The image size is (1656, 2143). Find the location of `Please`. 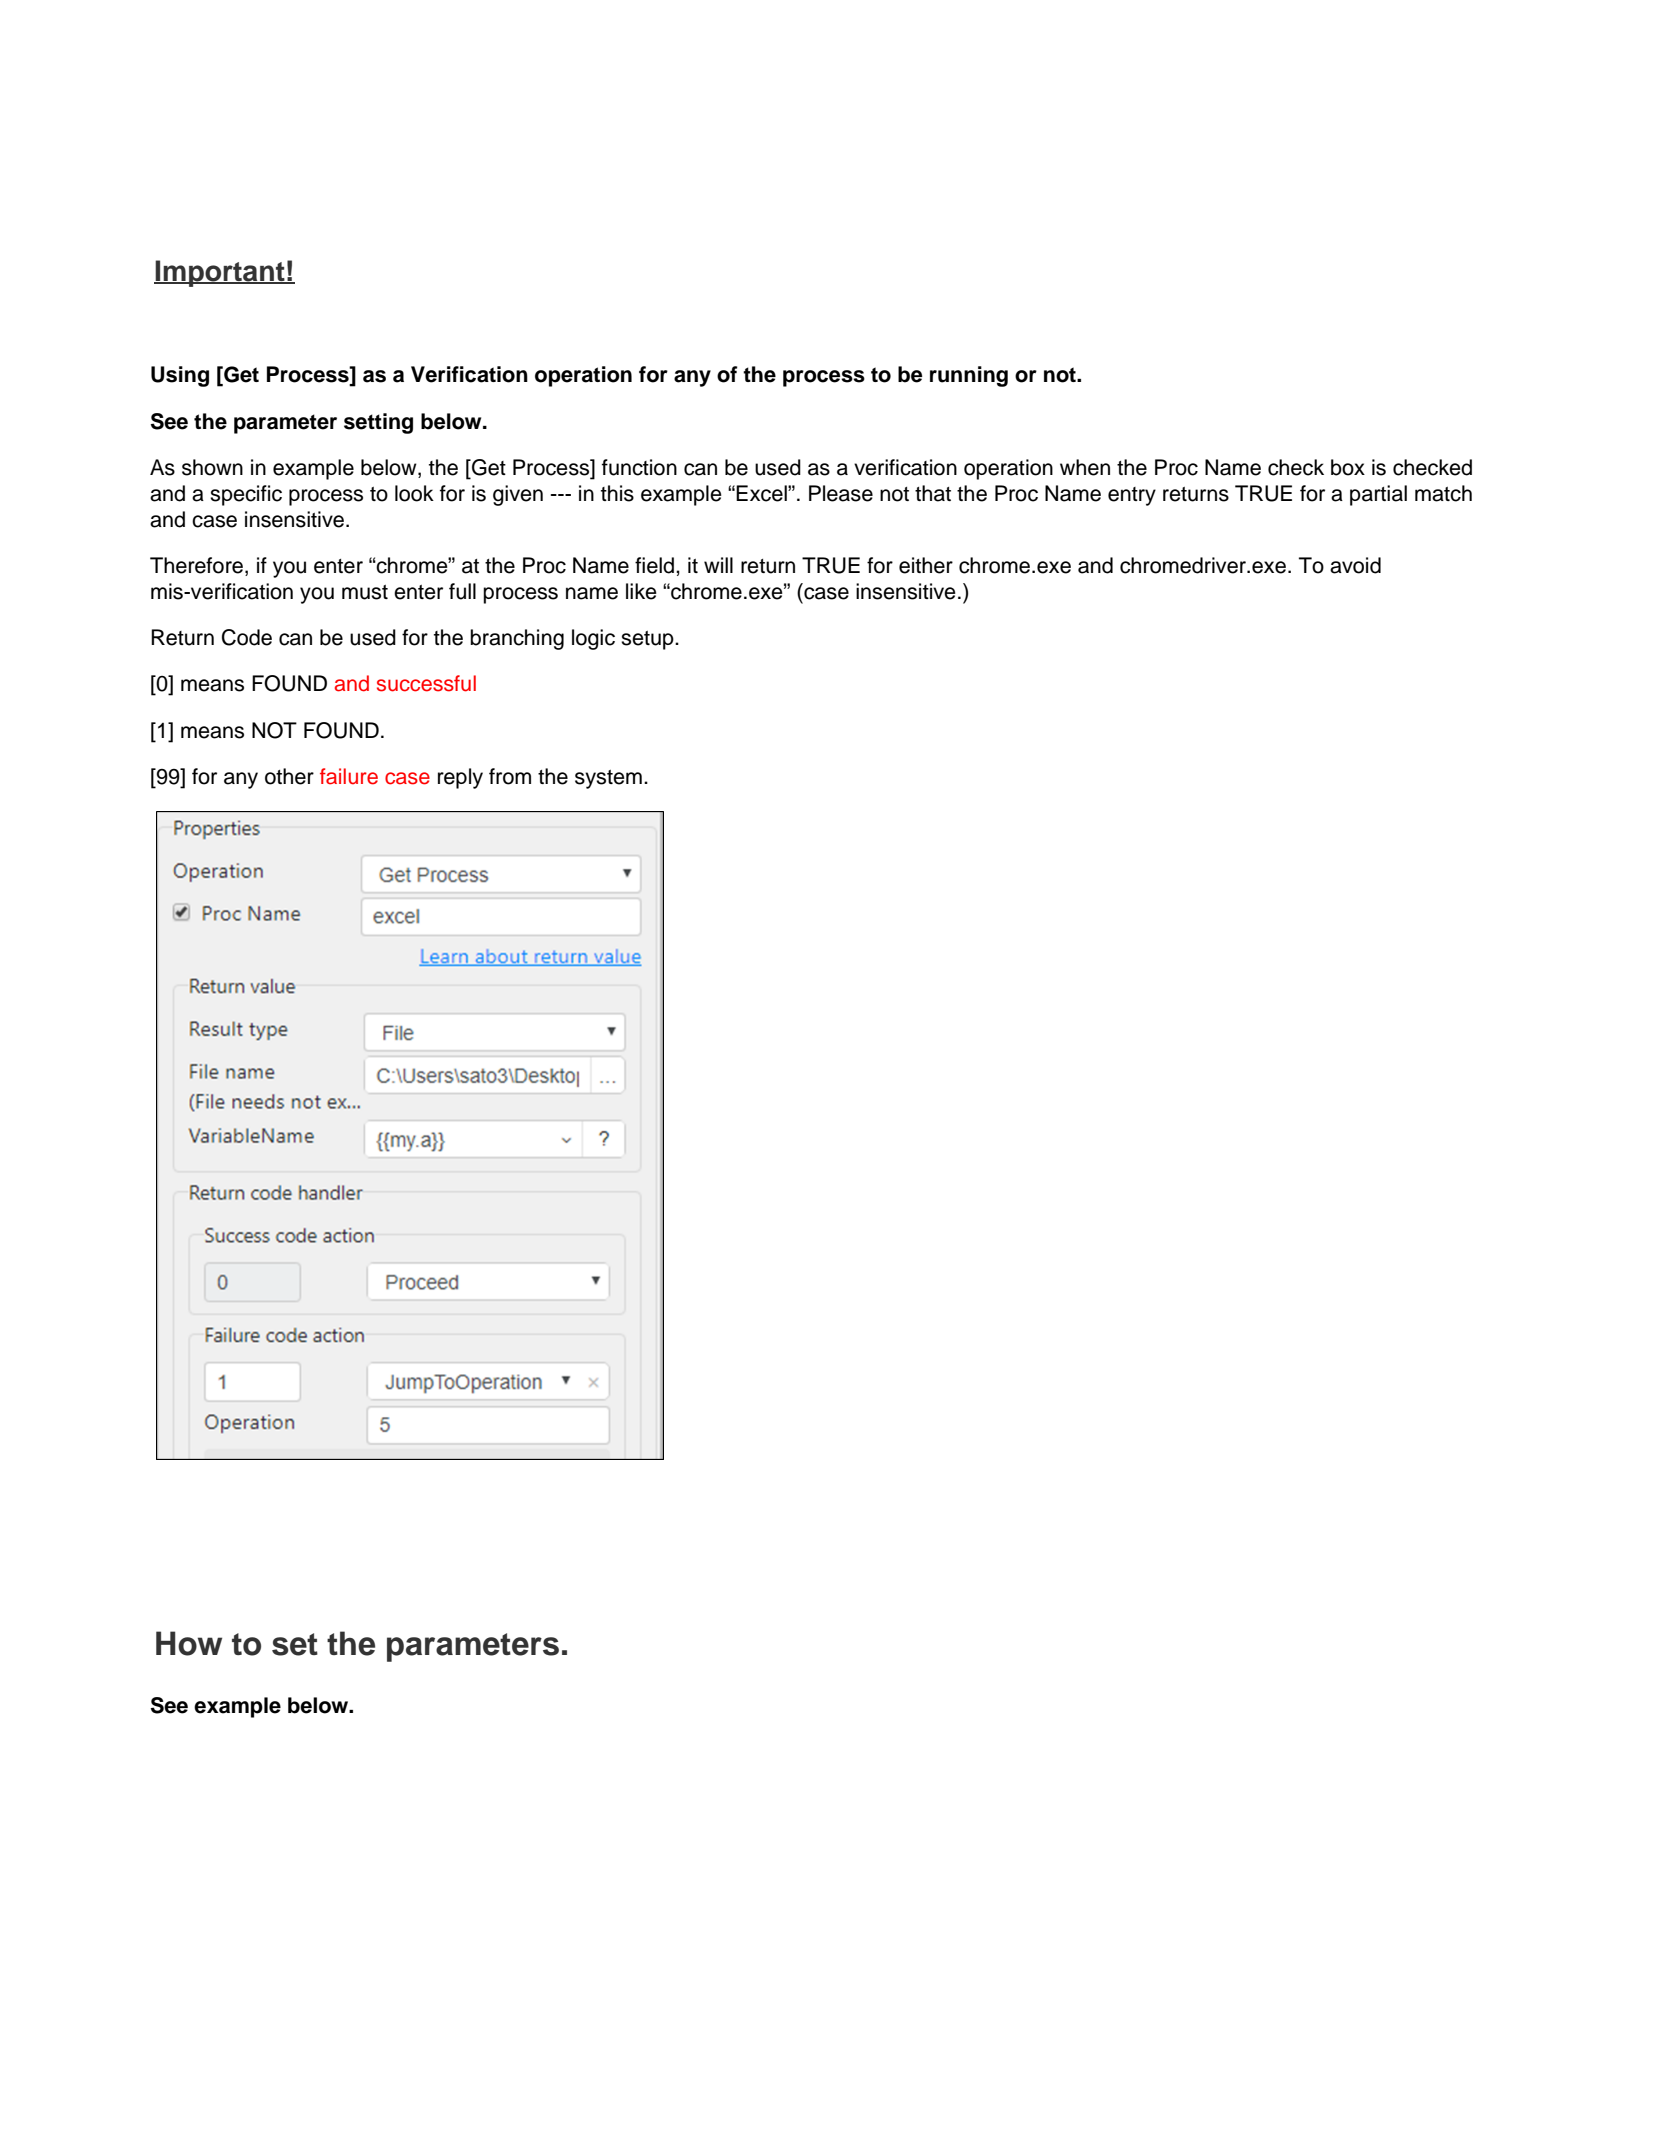

Please is located at coordinates (841, 493).
